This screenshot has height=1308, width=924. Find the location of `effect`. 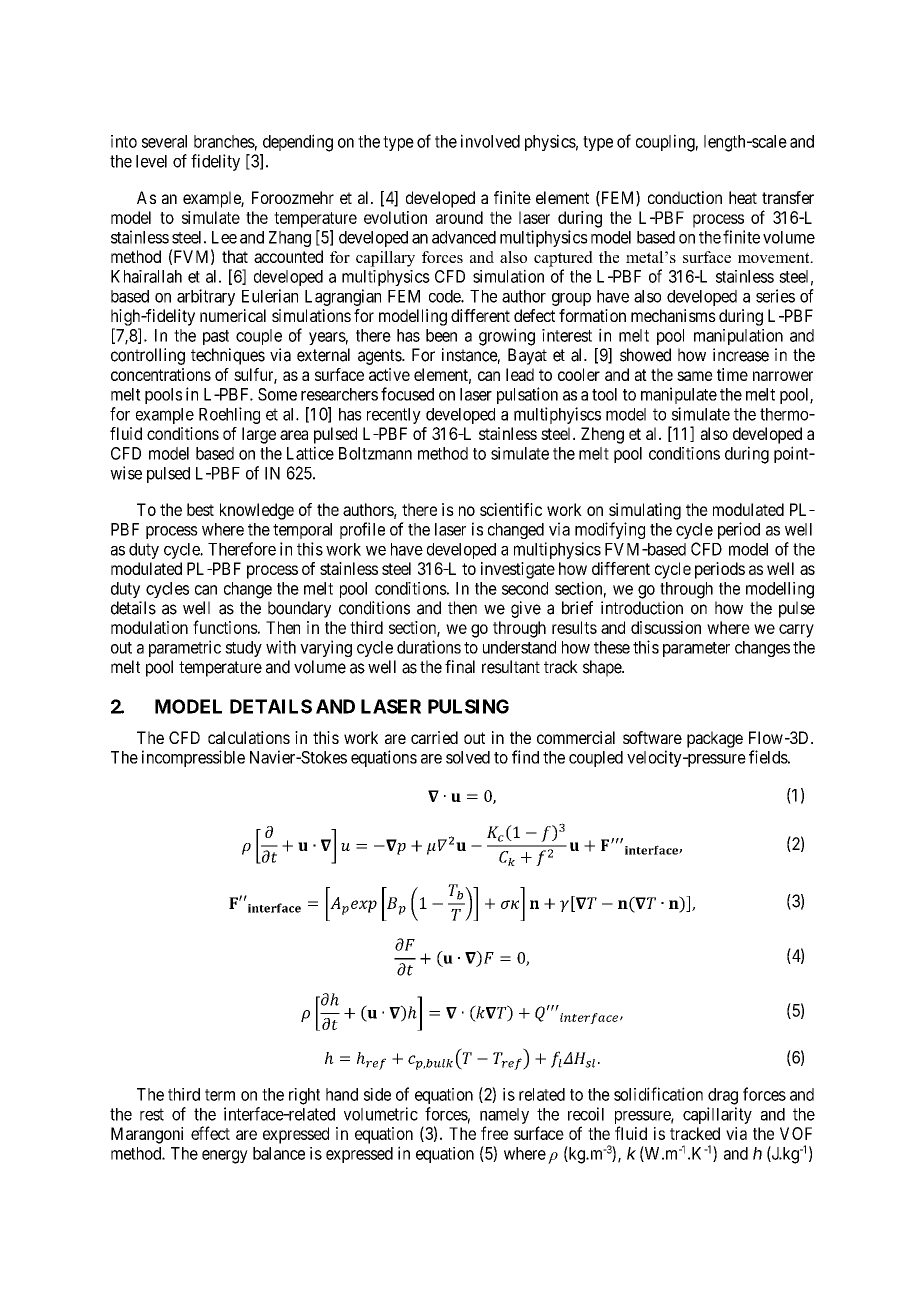

effect is located at coordinates (210, 1133).
